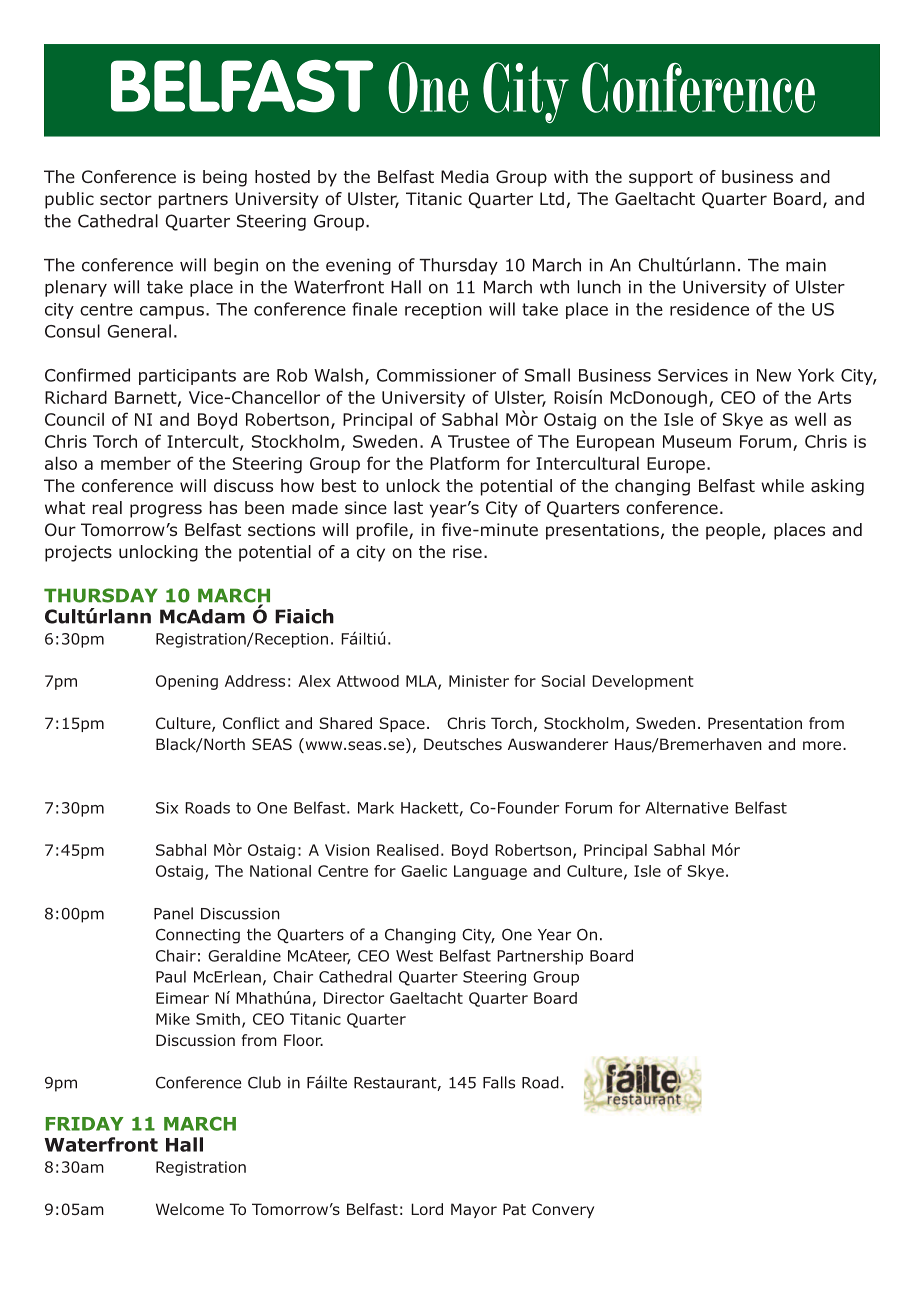 Image resolution: width=924 pixels, height=1308 pixels. What do you see at coordinates (465, 177) in the image?
I see `Media` at bounding box center [465, 177].
